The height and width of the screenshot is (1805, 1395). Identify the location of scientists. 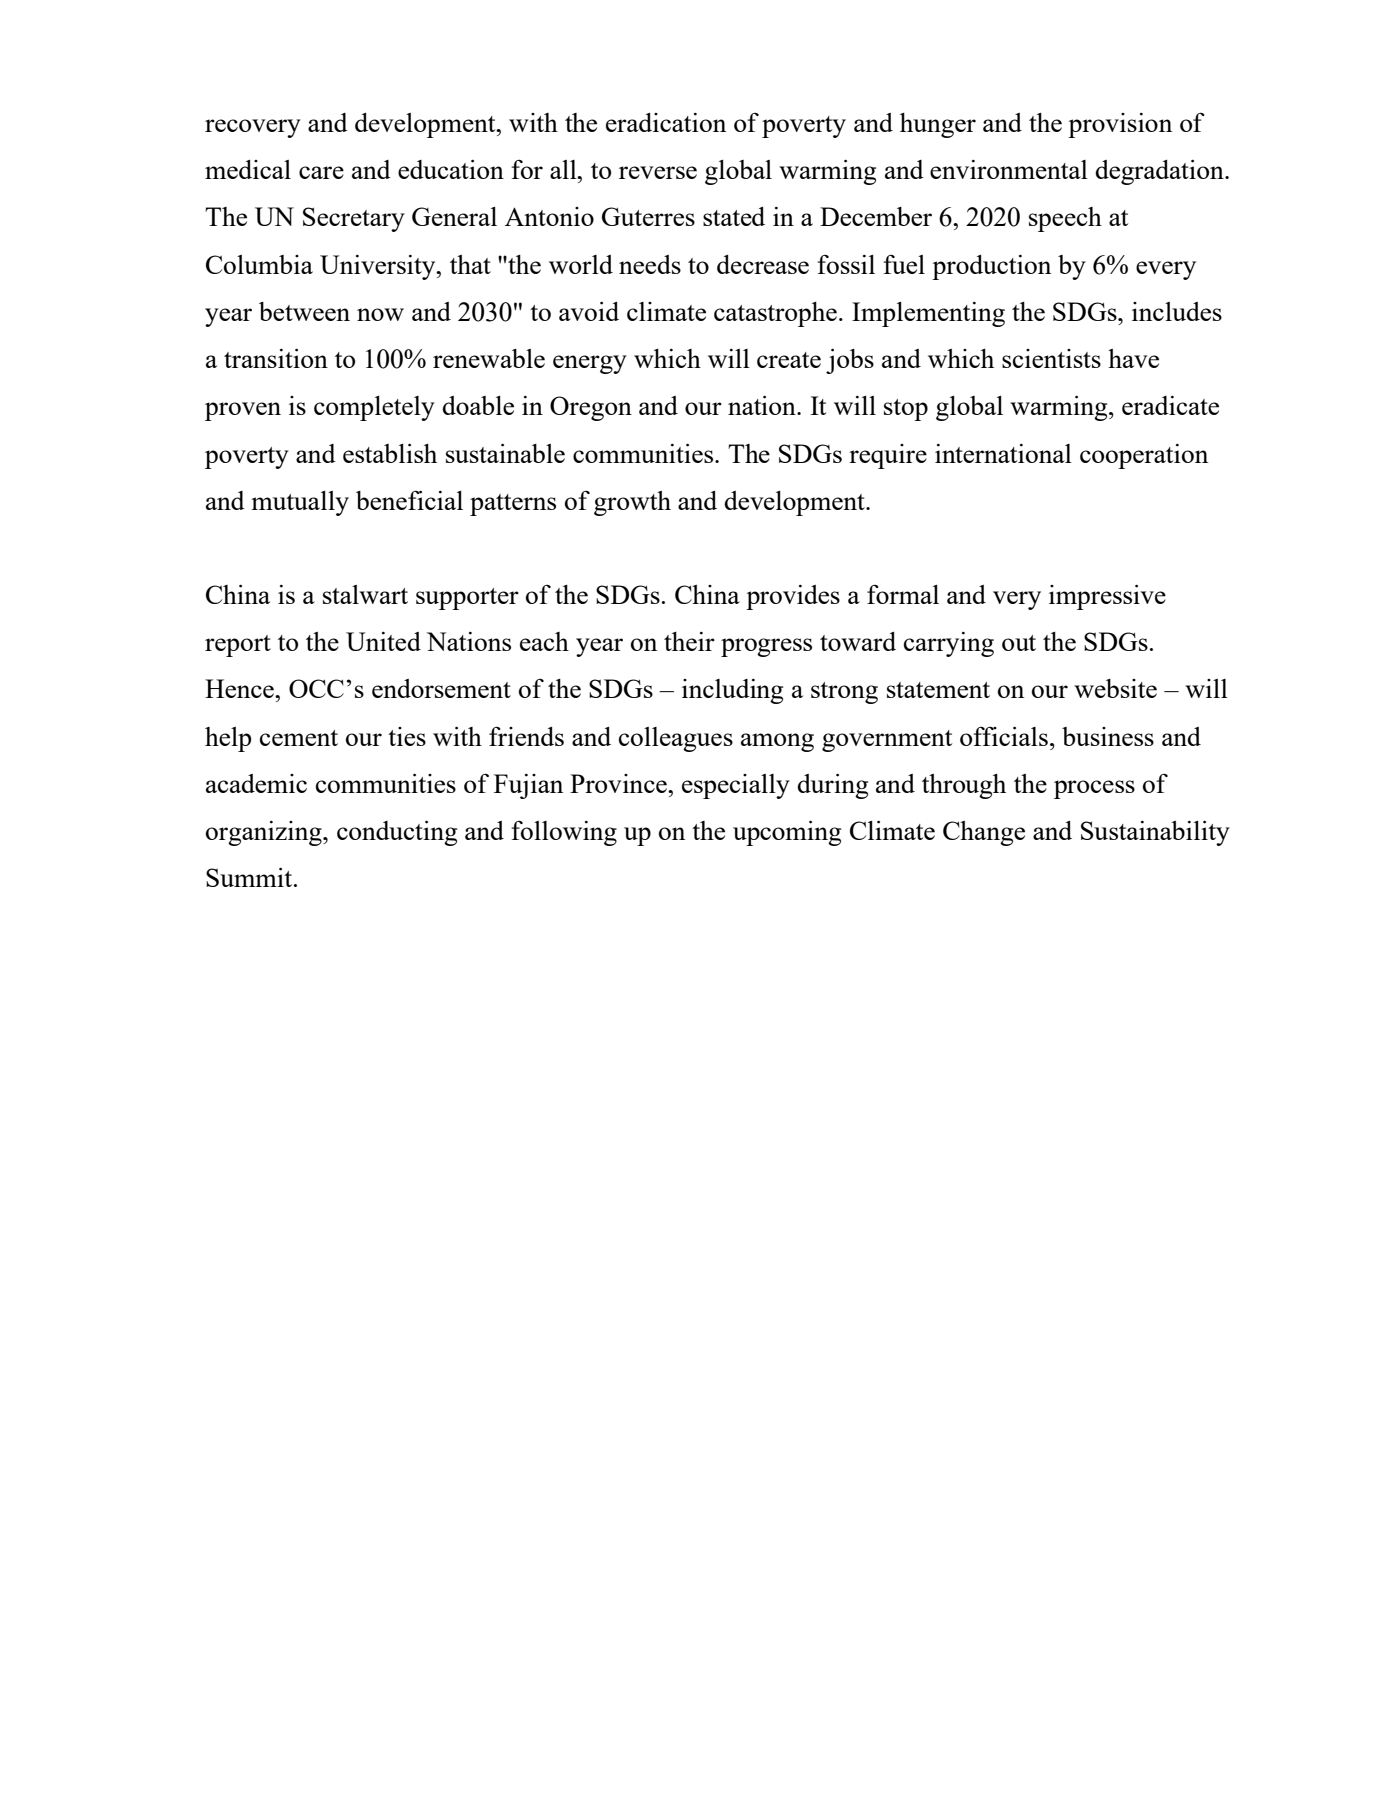
(1051, 358).
